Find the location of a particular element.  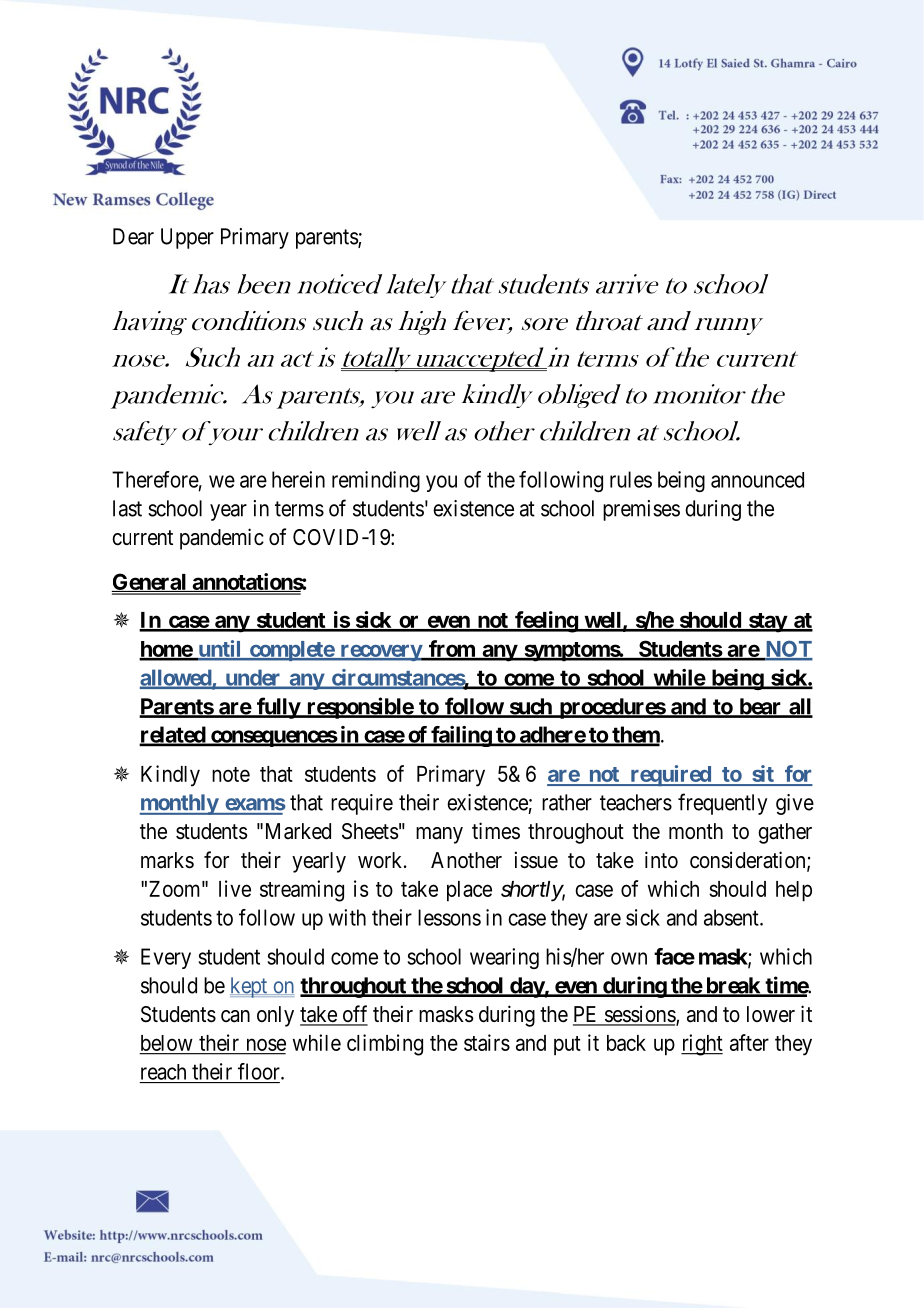

announced is located at coordinates (757, 480).
